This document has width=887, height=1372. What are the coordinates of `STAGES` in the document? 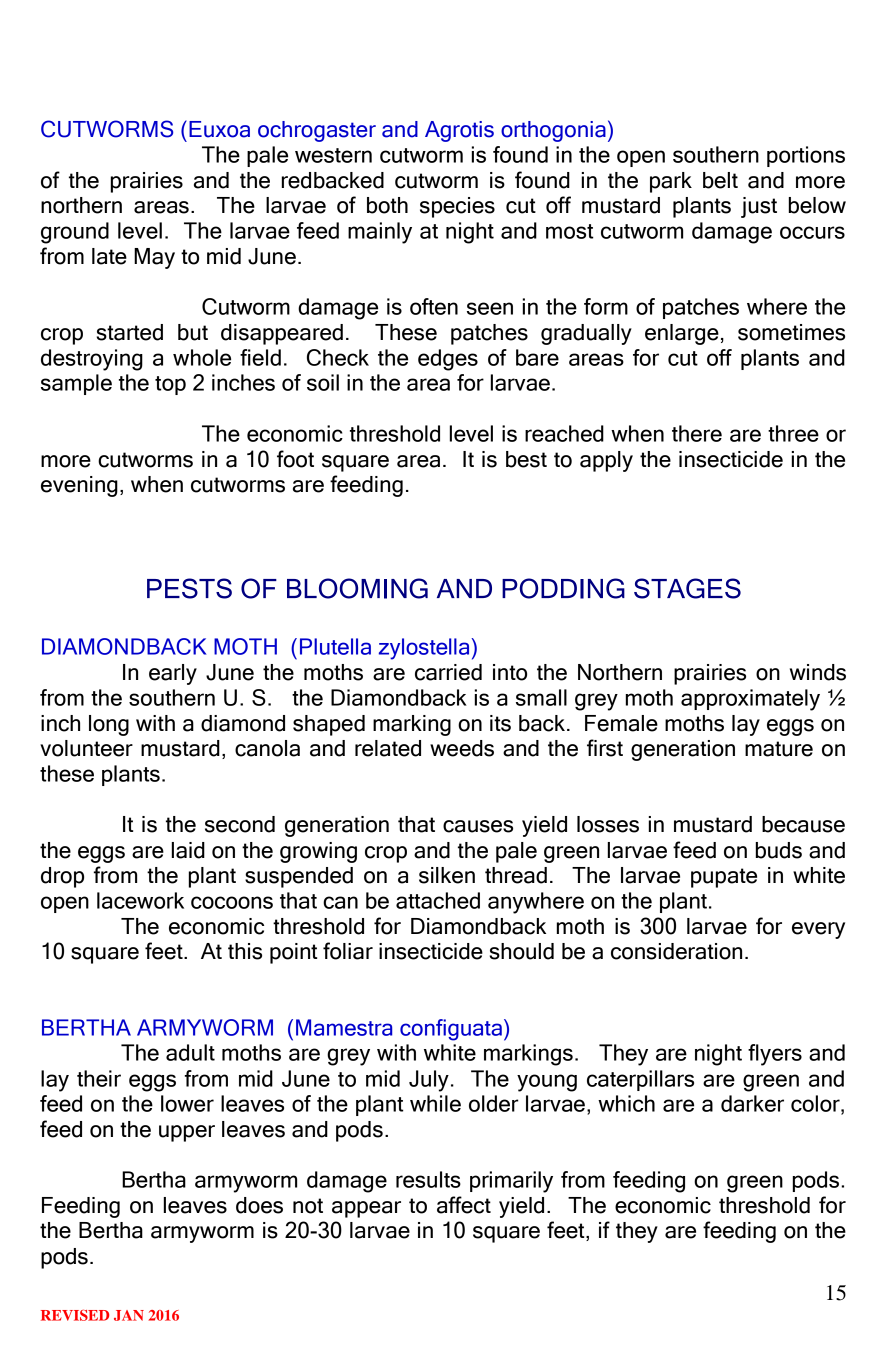 It's located at (687, 588).
